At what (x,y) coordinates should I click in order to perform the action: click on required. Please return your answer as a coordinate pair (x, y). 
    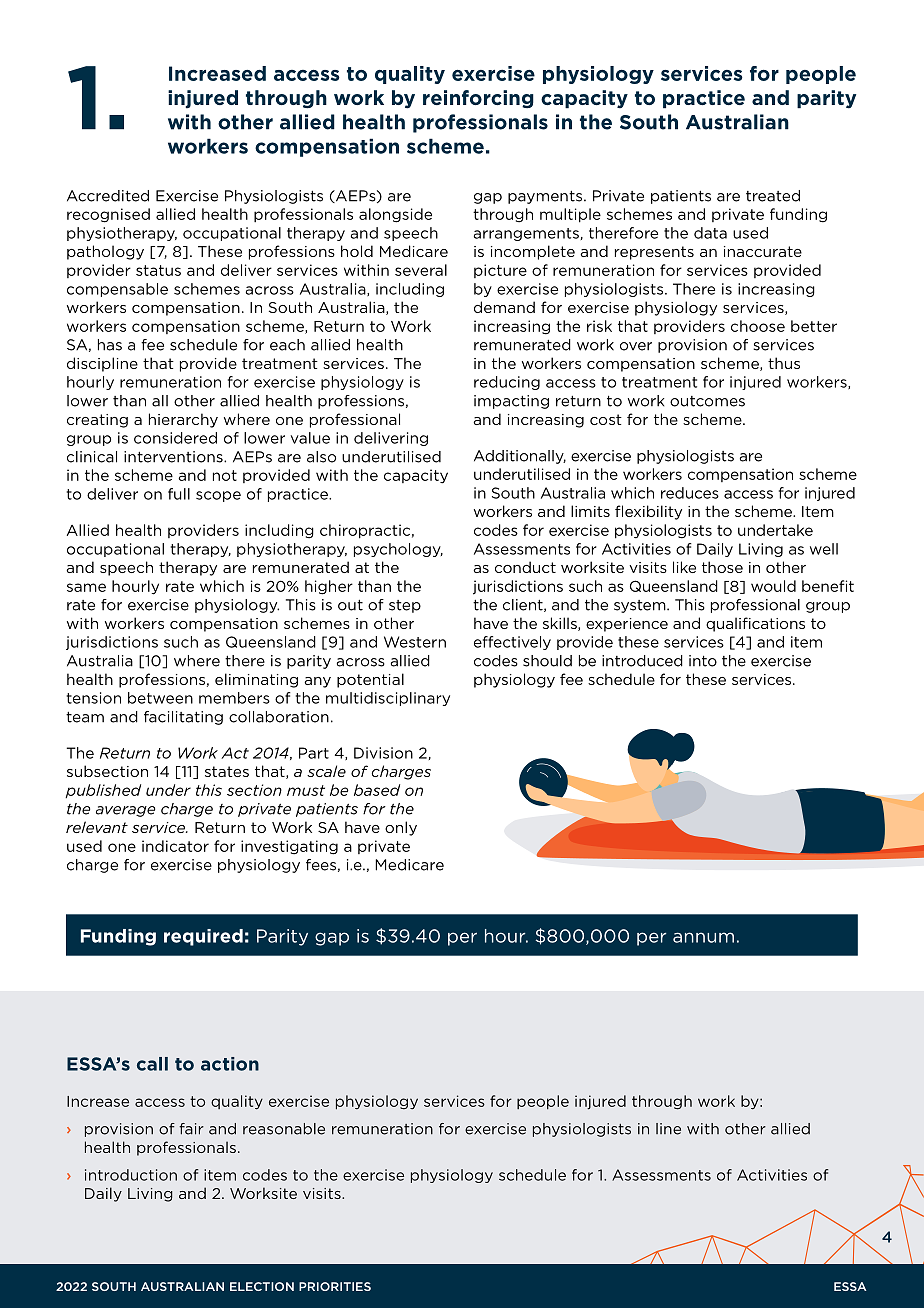
    Looking at the image, I should click on (203, 937).
